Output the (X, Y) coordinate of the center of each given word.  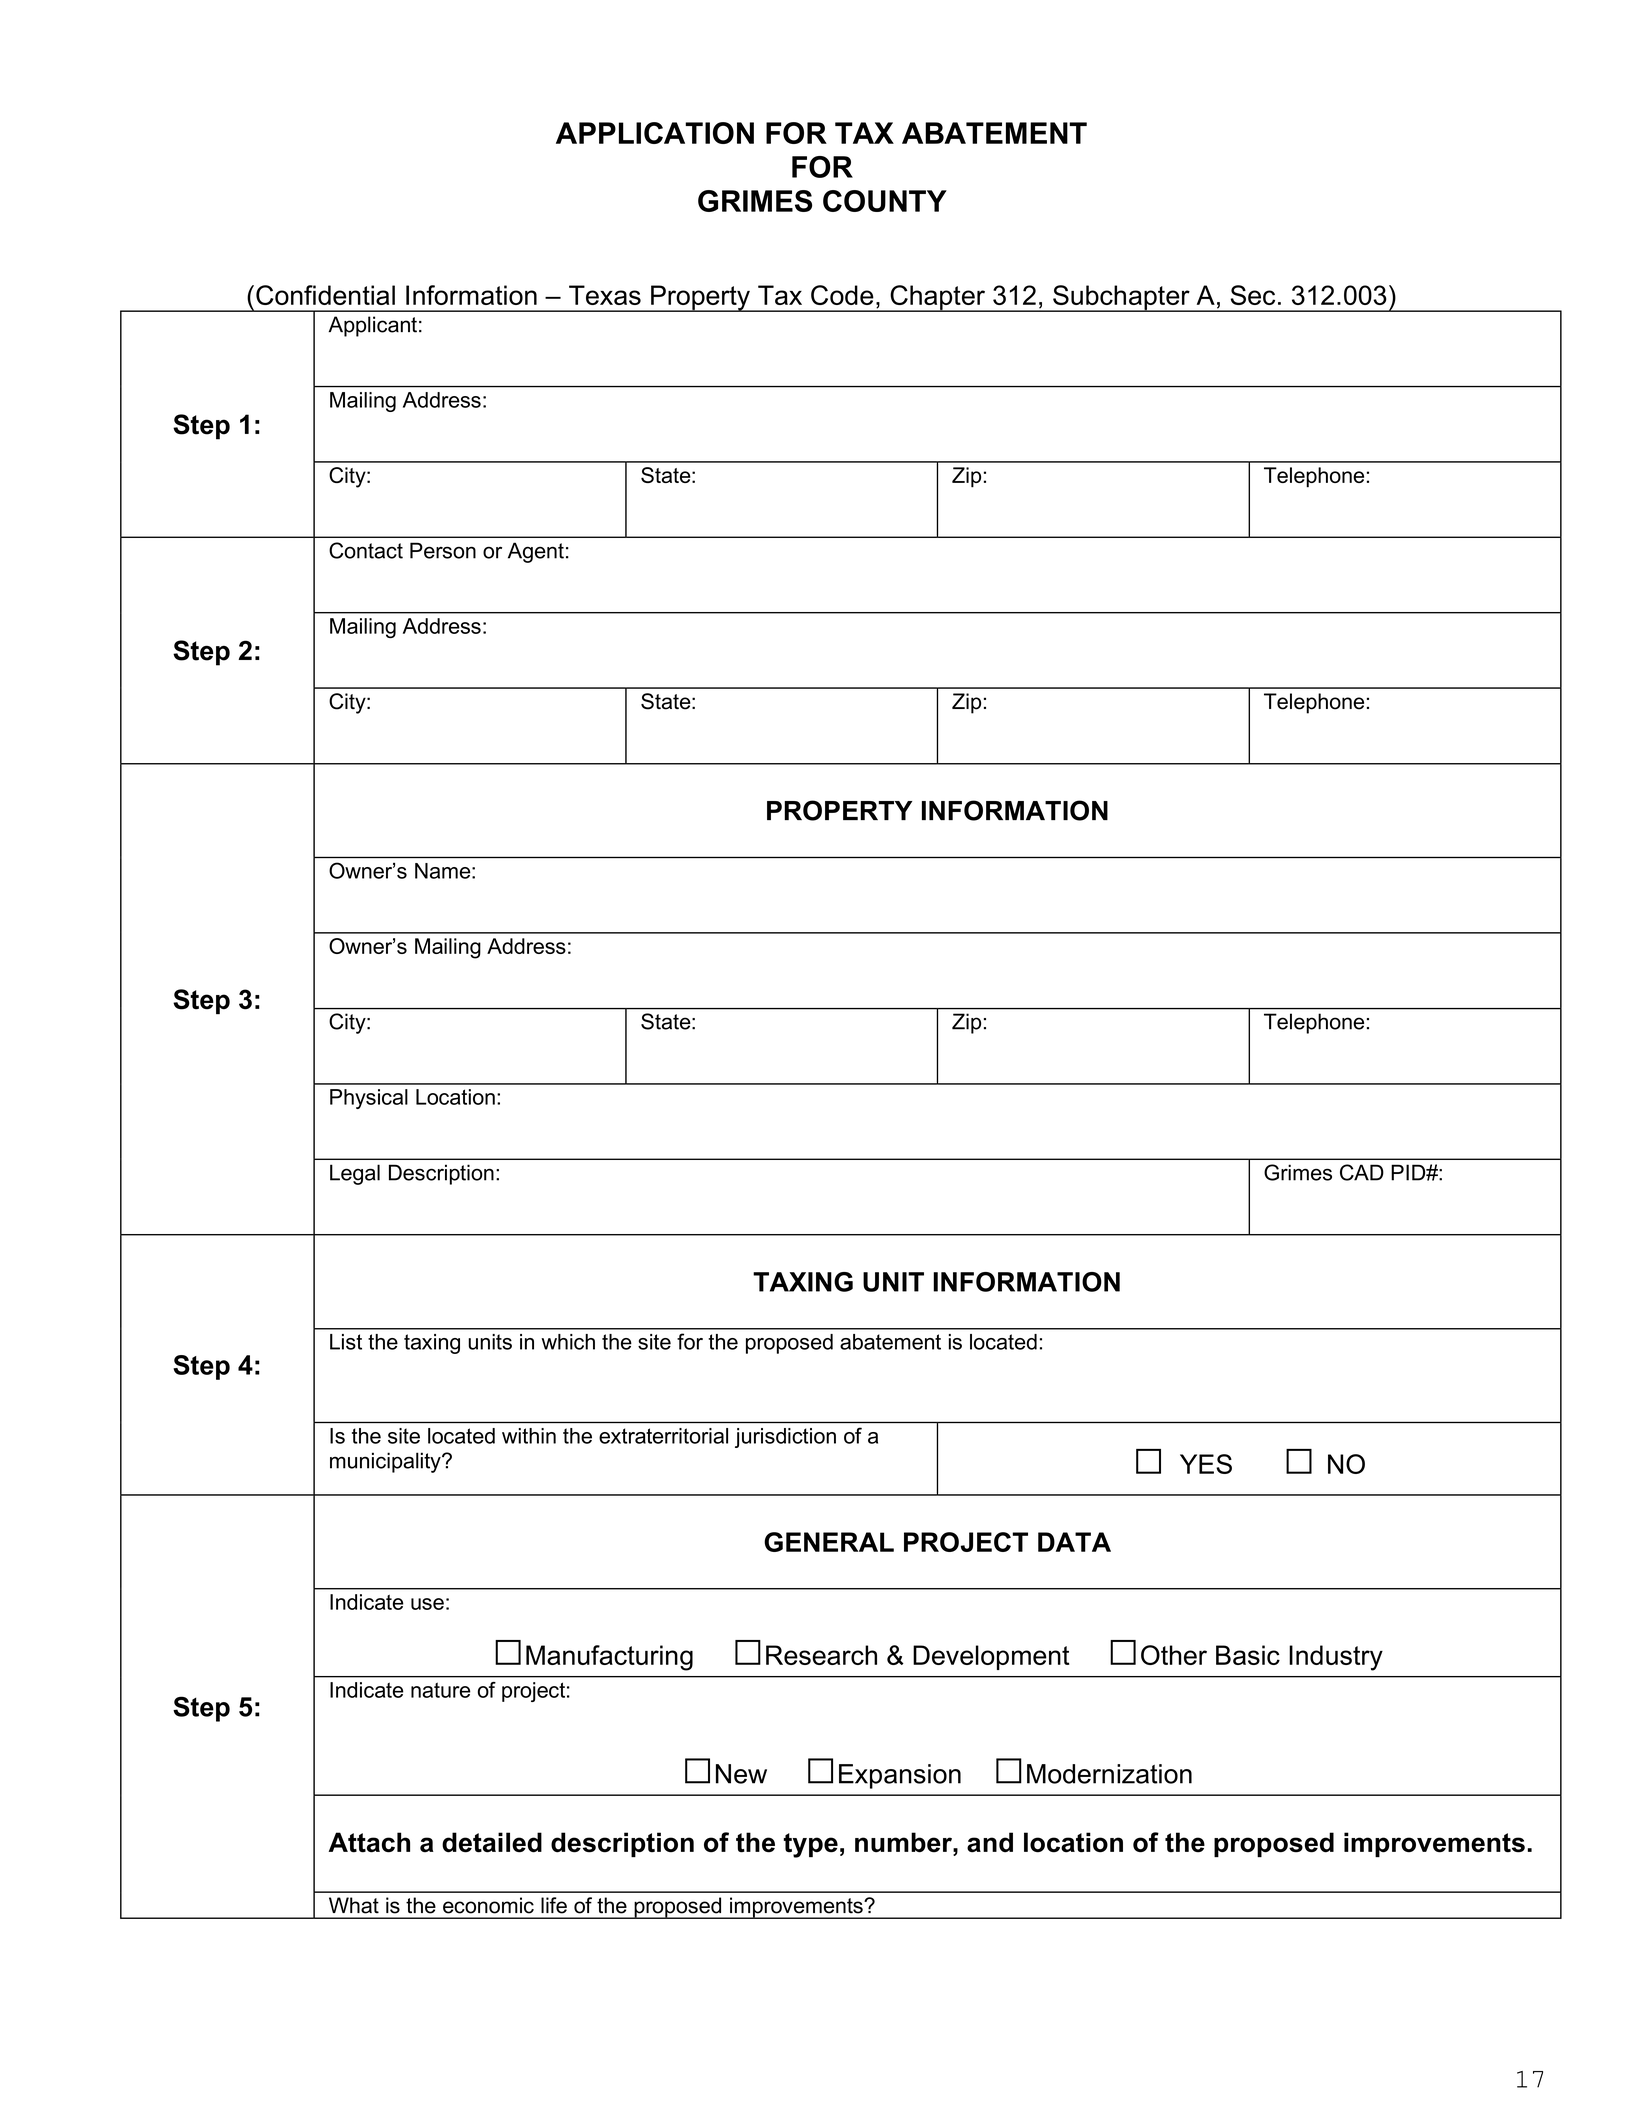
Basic (1248, 1655)
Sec (1253, 295)
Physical (369, 1099)
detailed (492, 1842)
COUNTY (885, 201)
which (568, 1342)
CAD (1362, 1172)
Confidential (325, 295)
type (810, 1845)
